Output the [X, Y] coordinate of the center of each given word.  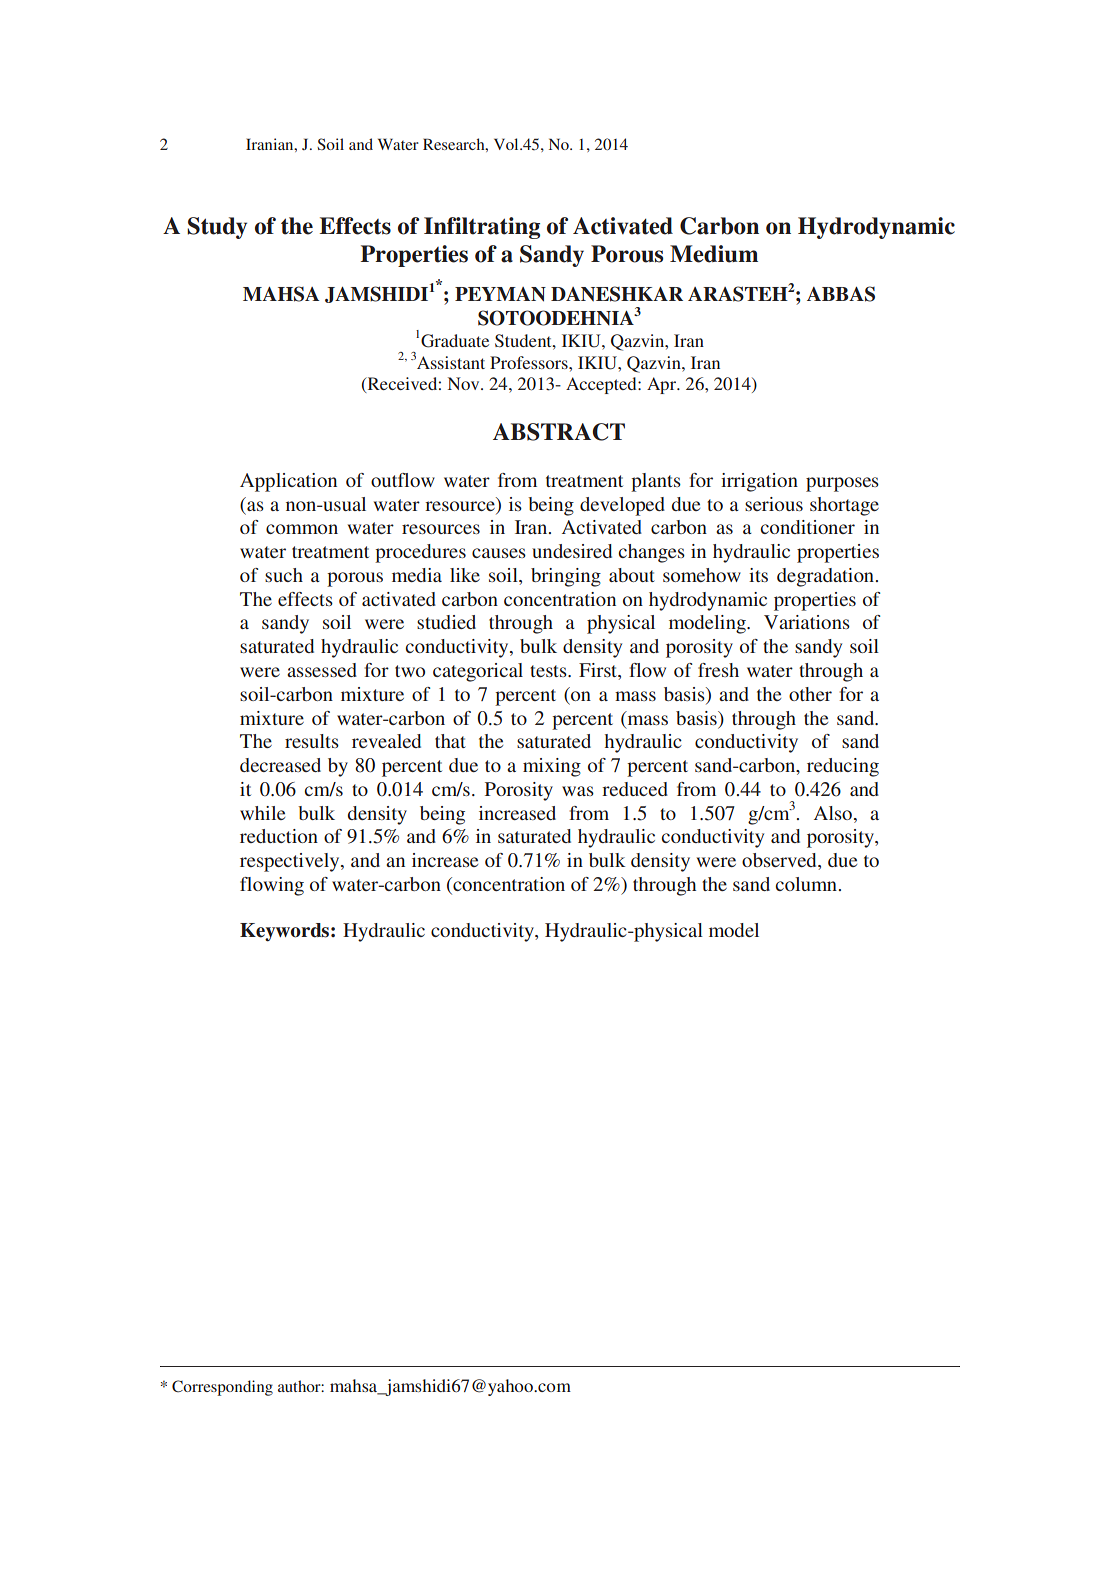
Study [217, 228]
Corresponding [222, 1388]
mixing [552, 767]
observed [780, 861]
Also [834, 813]
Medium [714, 254]
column [807, 884]
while [262, 813]
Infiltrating [482, 228]
